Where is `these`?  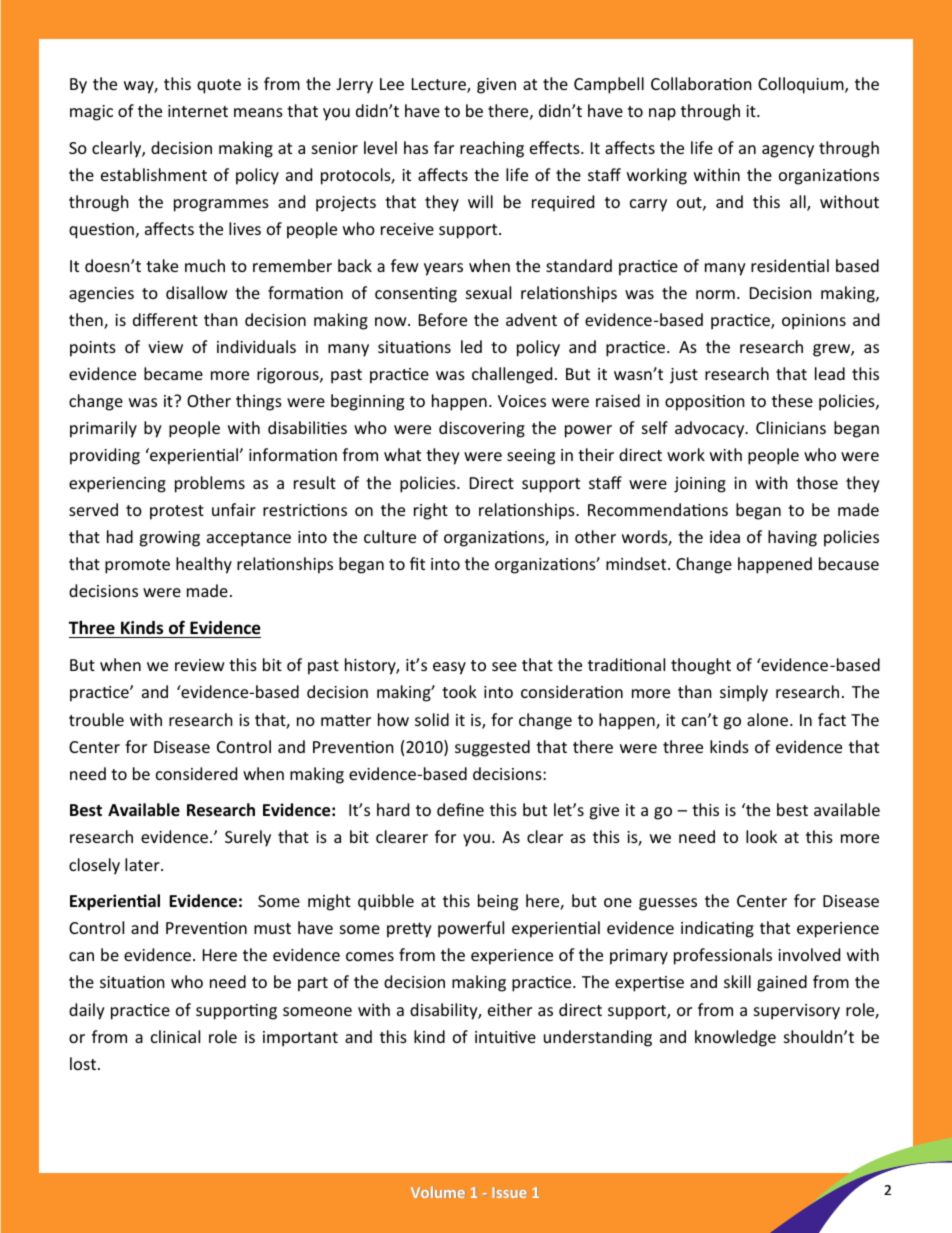 these is located at coordinates (792, 400).
